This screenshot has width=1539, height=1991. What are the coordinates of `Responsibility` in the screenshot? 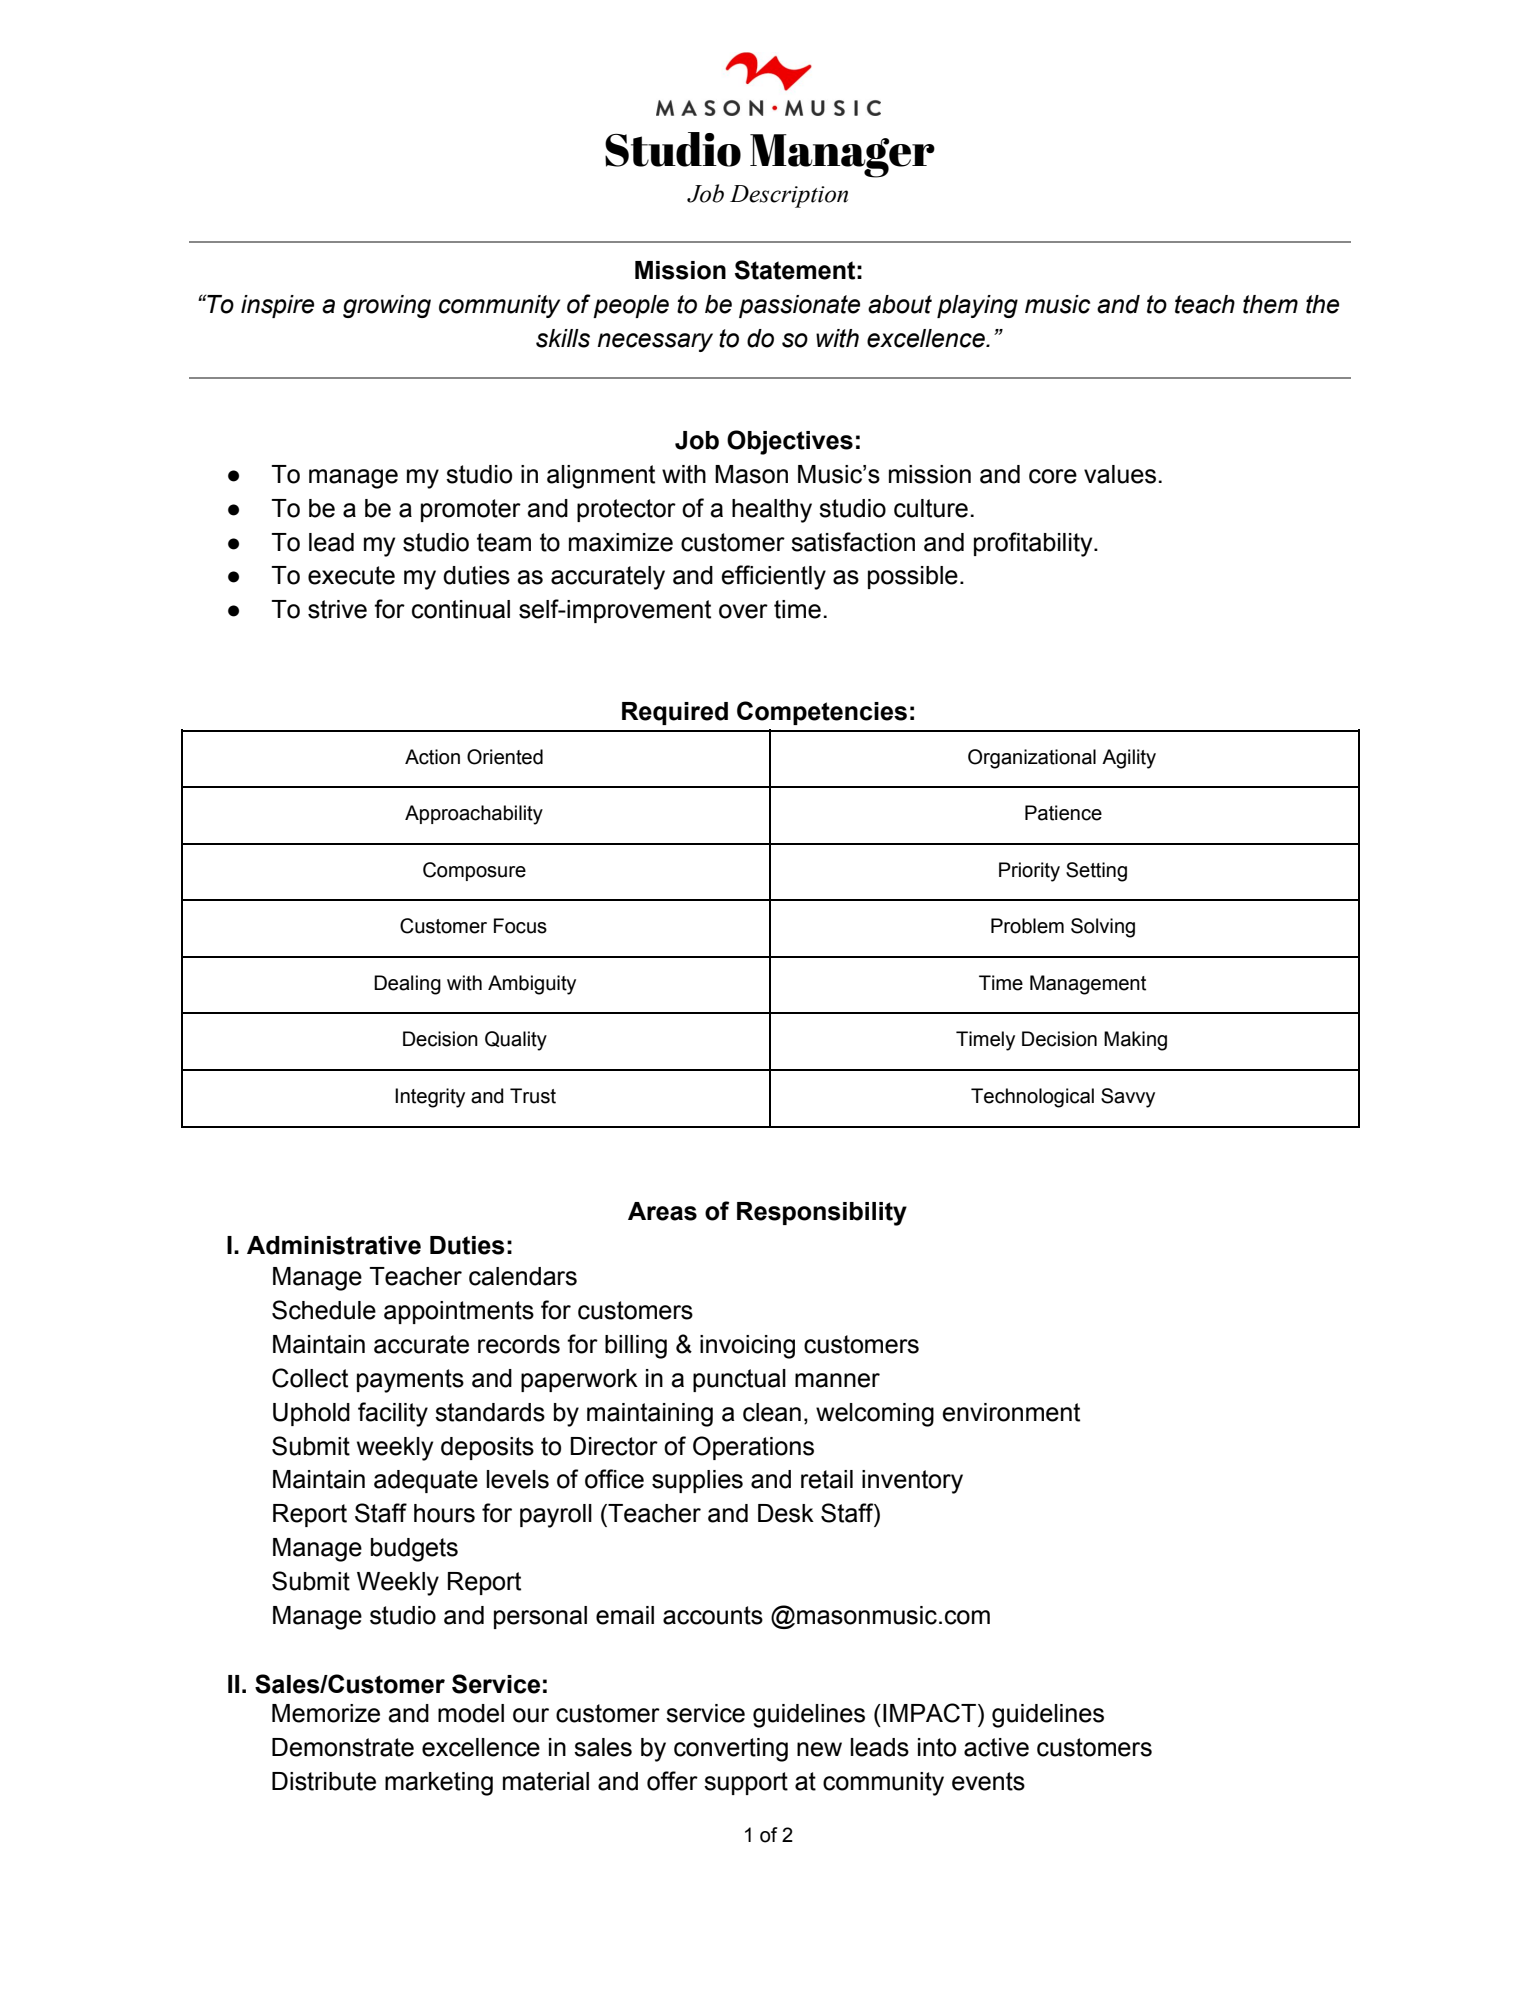 It's located at (822, 1214).
